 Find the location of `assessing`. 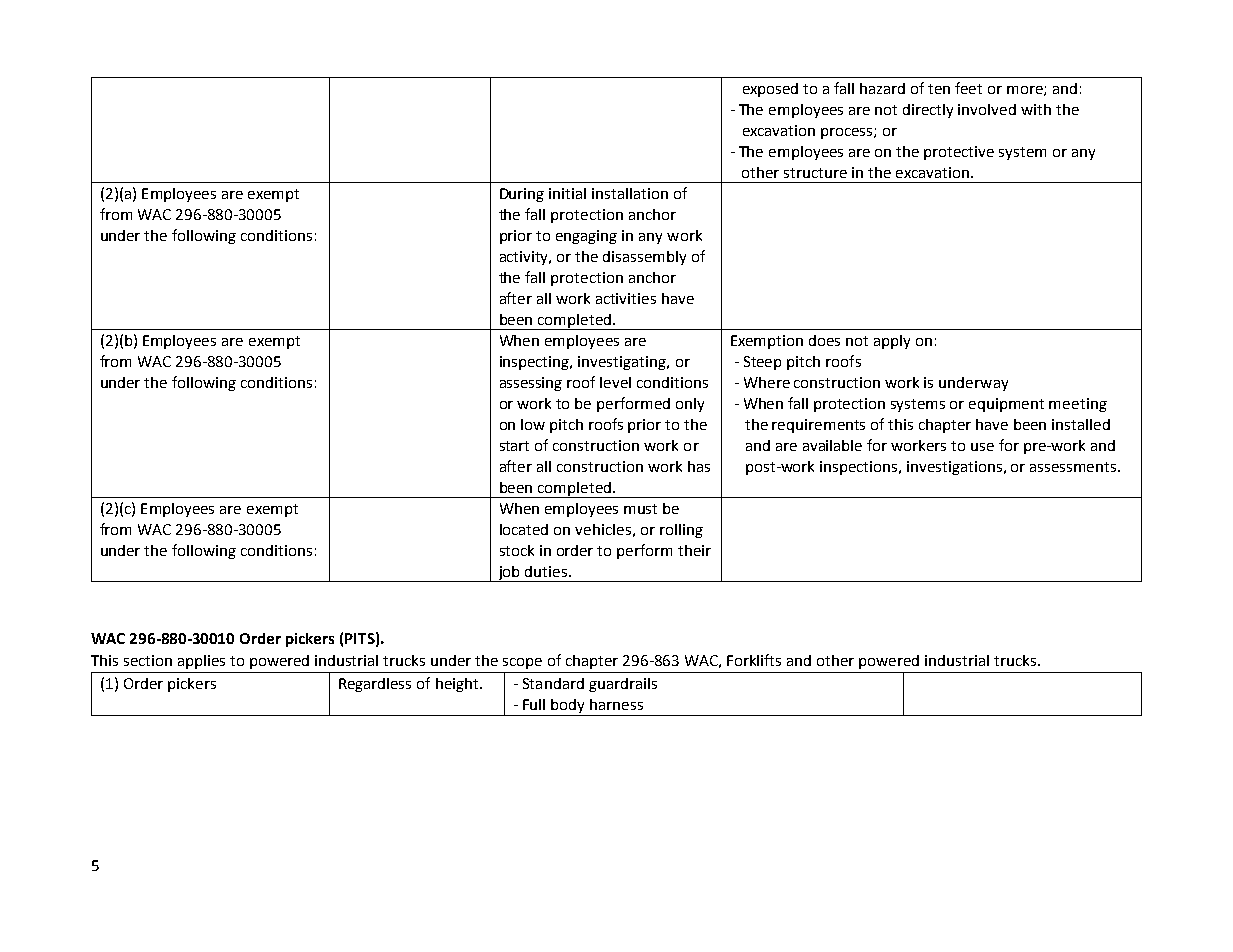

assessing is located at coordinates (531, 384).
